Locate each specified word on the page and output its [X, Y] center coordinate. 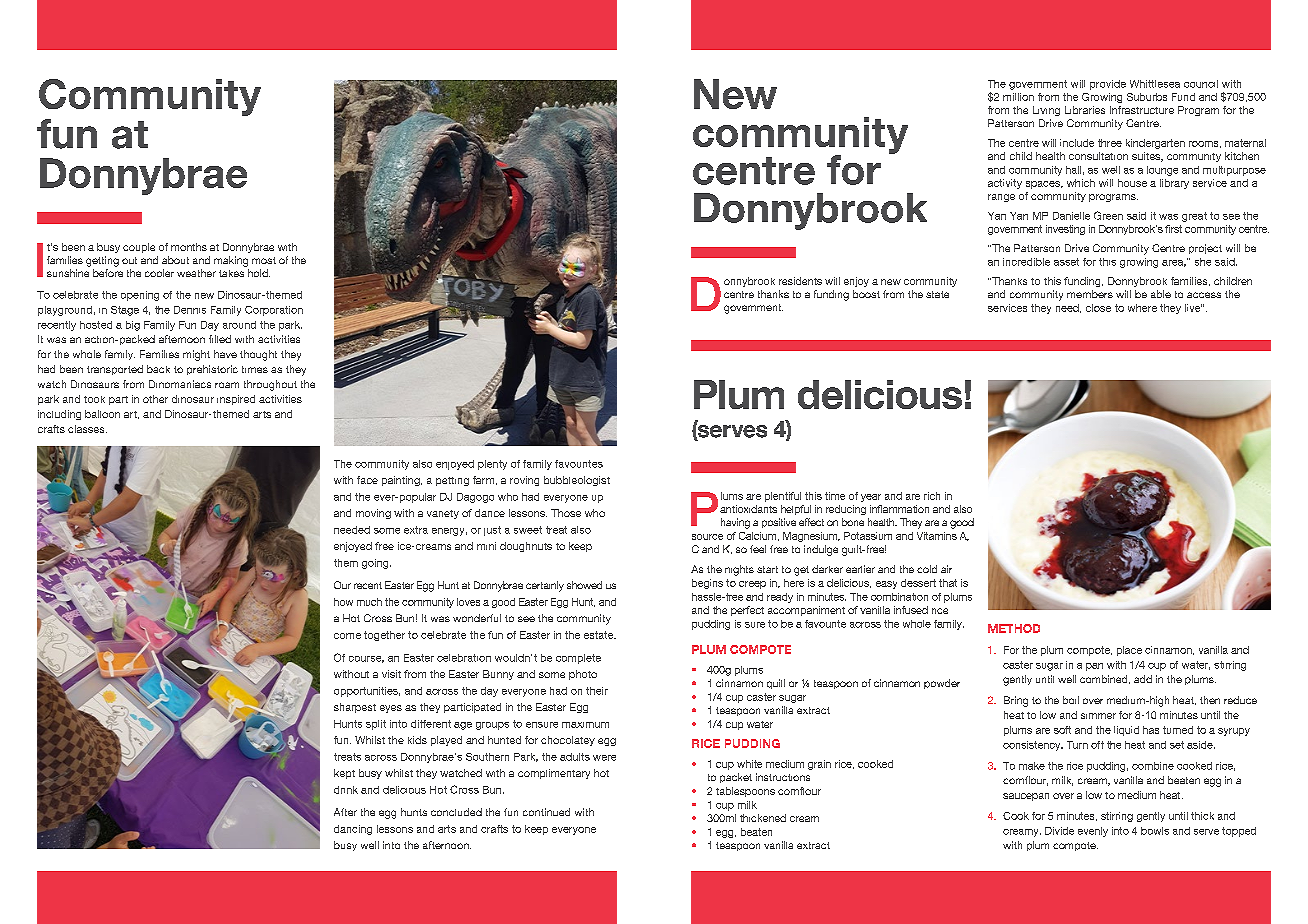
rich [932, 496]
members [1090, 294]
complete [578, 659]
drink [346, 790]
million [1018, 97]
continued [546, 812]
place [1129, 651]
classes [87, 429]
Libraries [1085, 110]
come [347, 636]
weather [196, 273]
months [189, 247]
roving [524, 481]
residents [800, 281]
